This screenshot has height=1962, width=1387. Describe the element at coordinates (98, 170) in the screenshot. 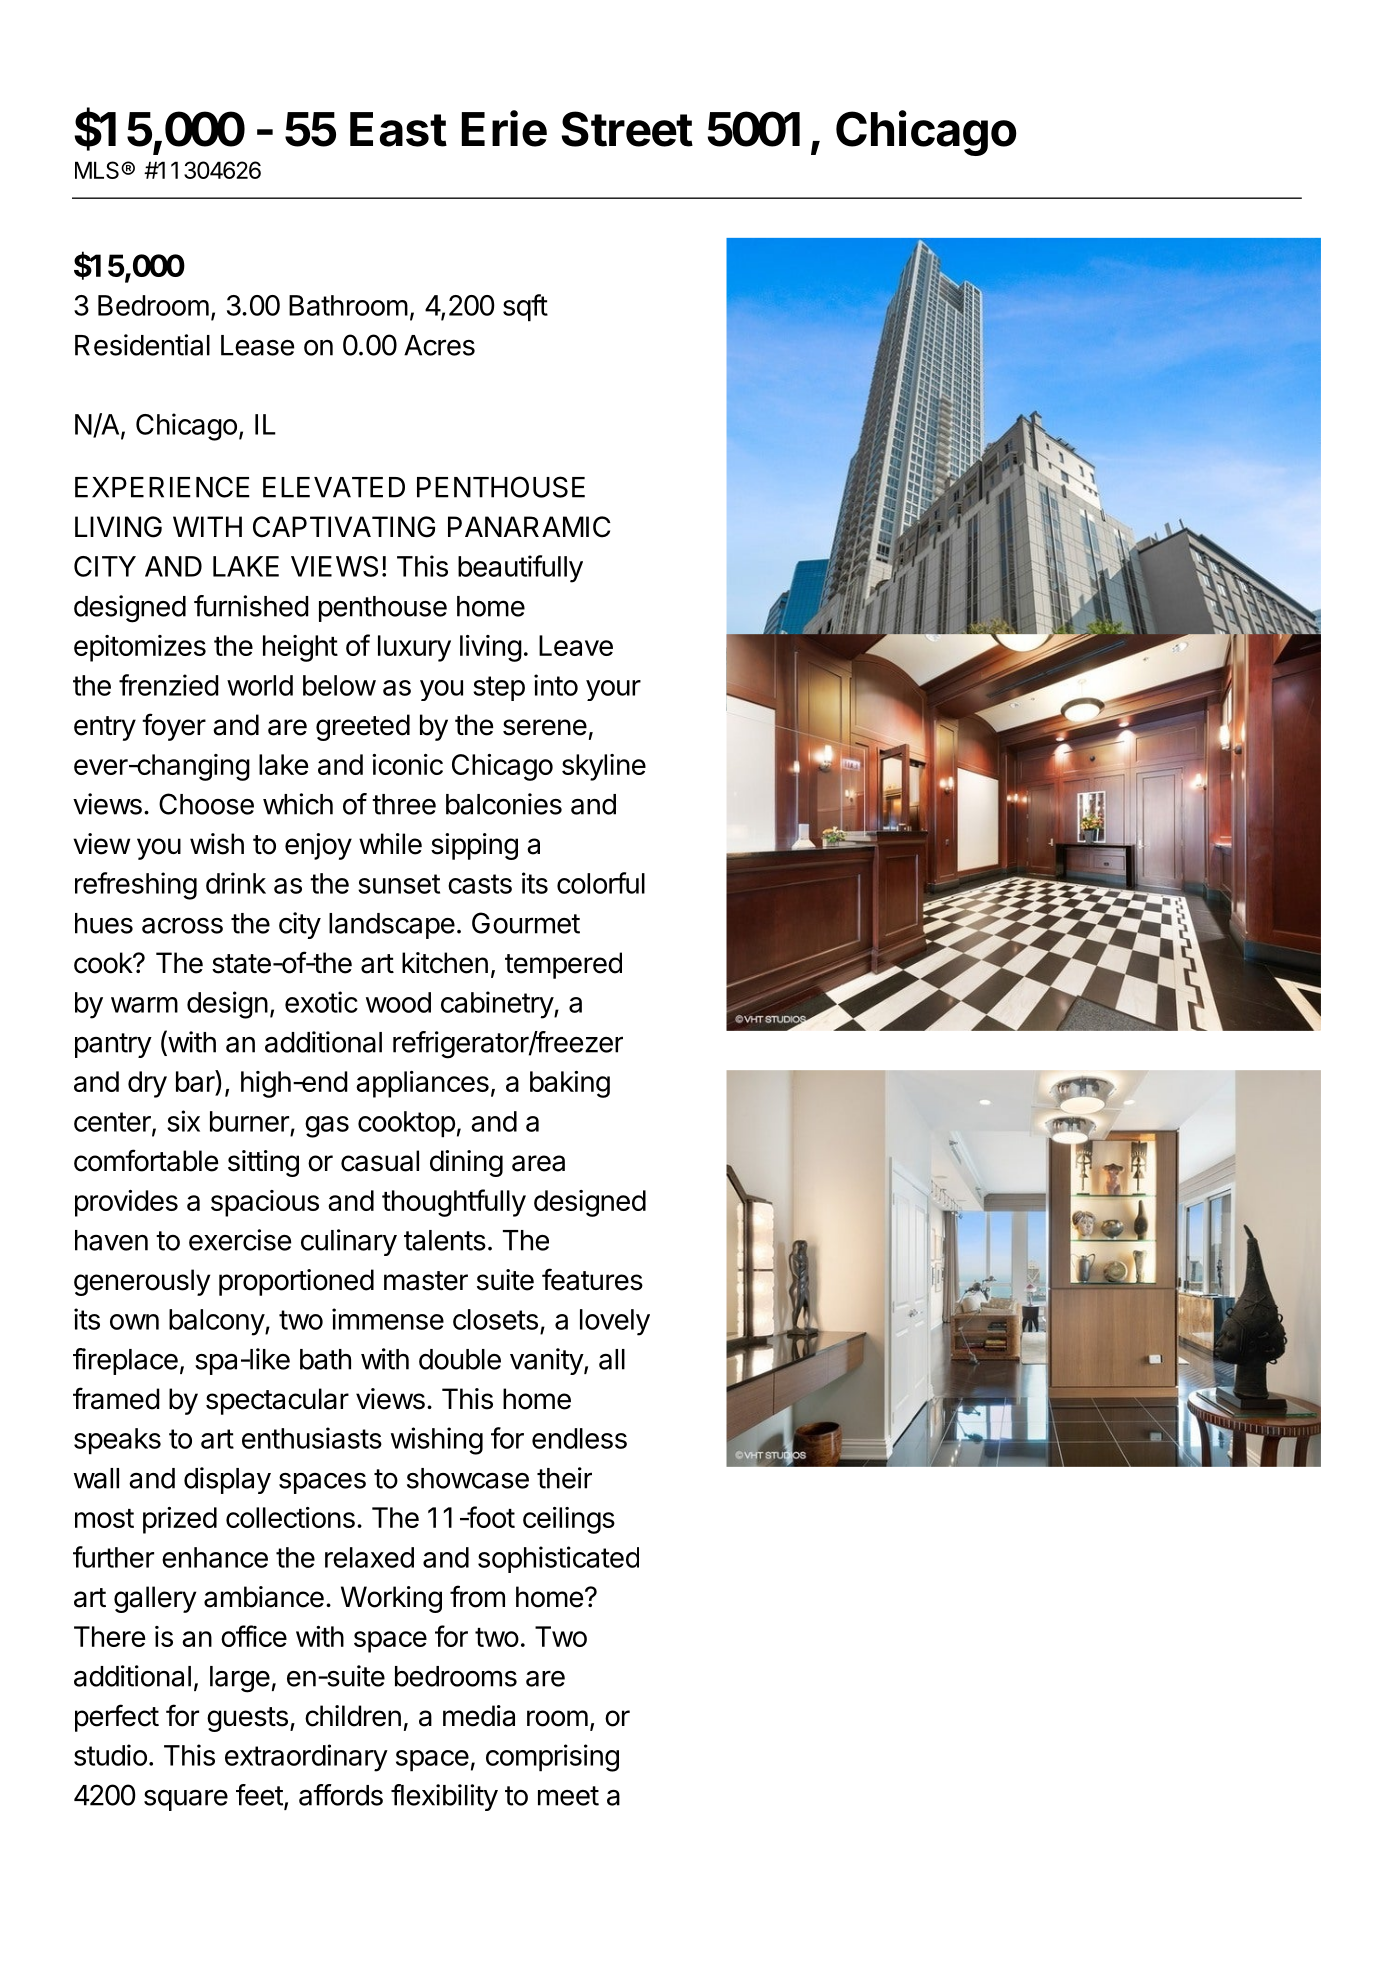

I see `MLS` at that location.
